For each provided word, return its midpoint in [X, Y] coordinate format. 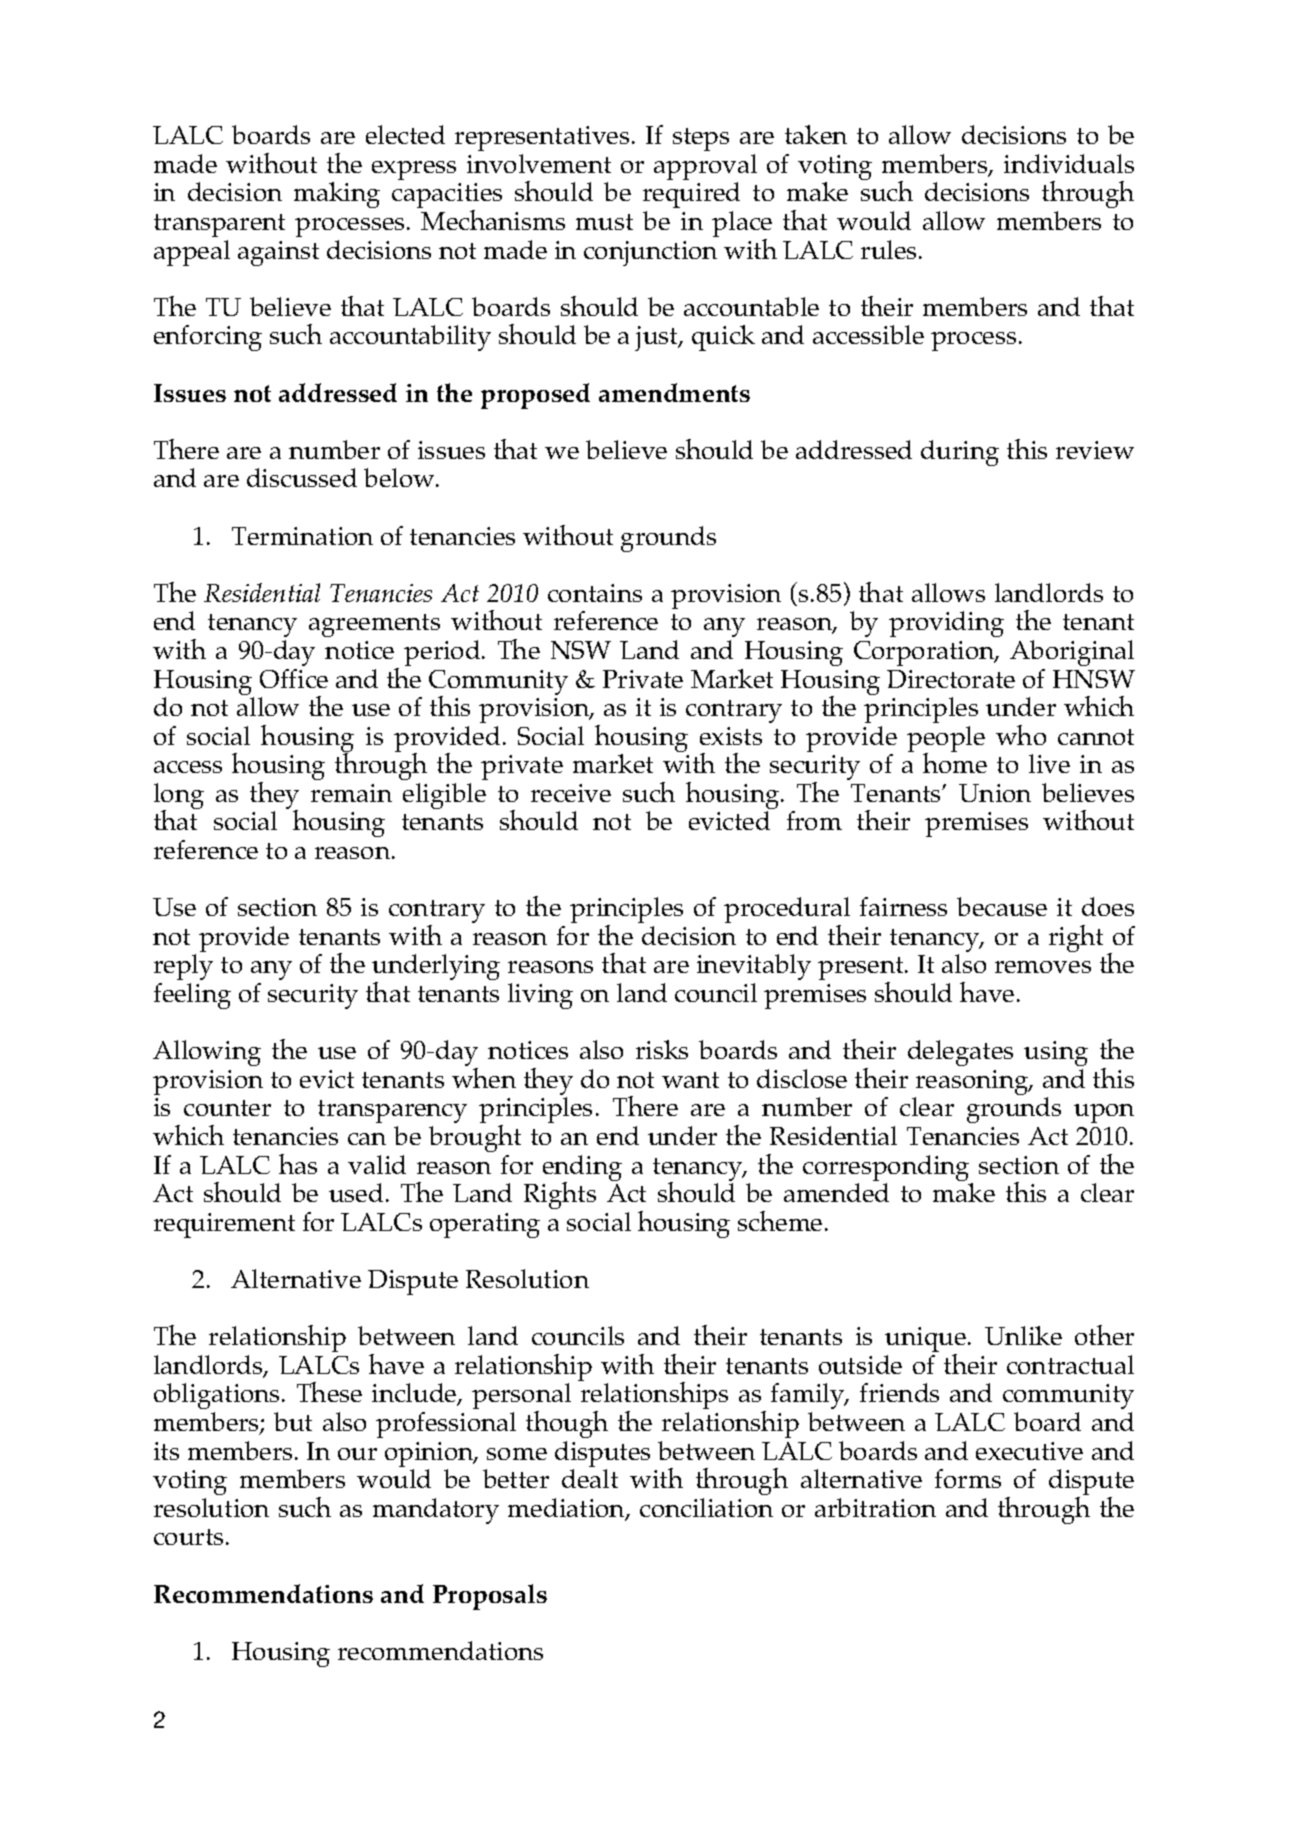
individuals [1069, 163]
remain [351, 793]
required [691, 195]
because [1002, 906]
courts [188, 1537]
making [337, 195]
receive [571, 793]
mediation [567, 1509]
